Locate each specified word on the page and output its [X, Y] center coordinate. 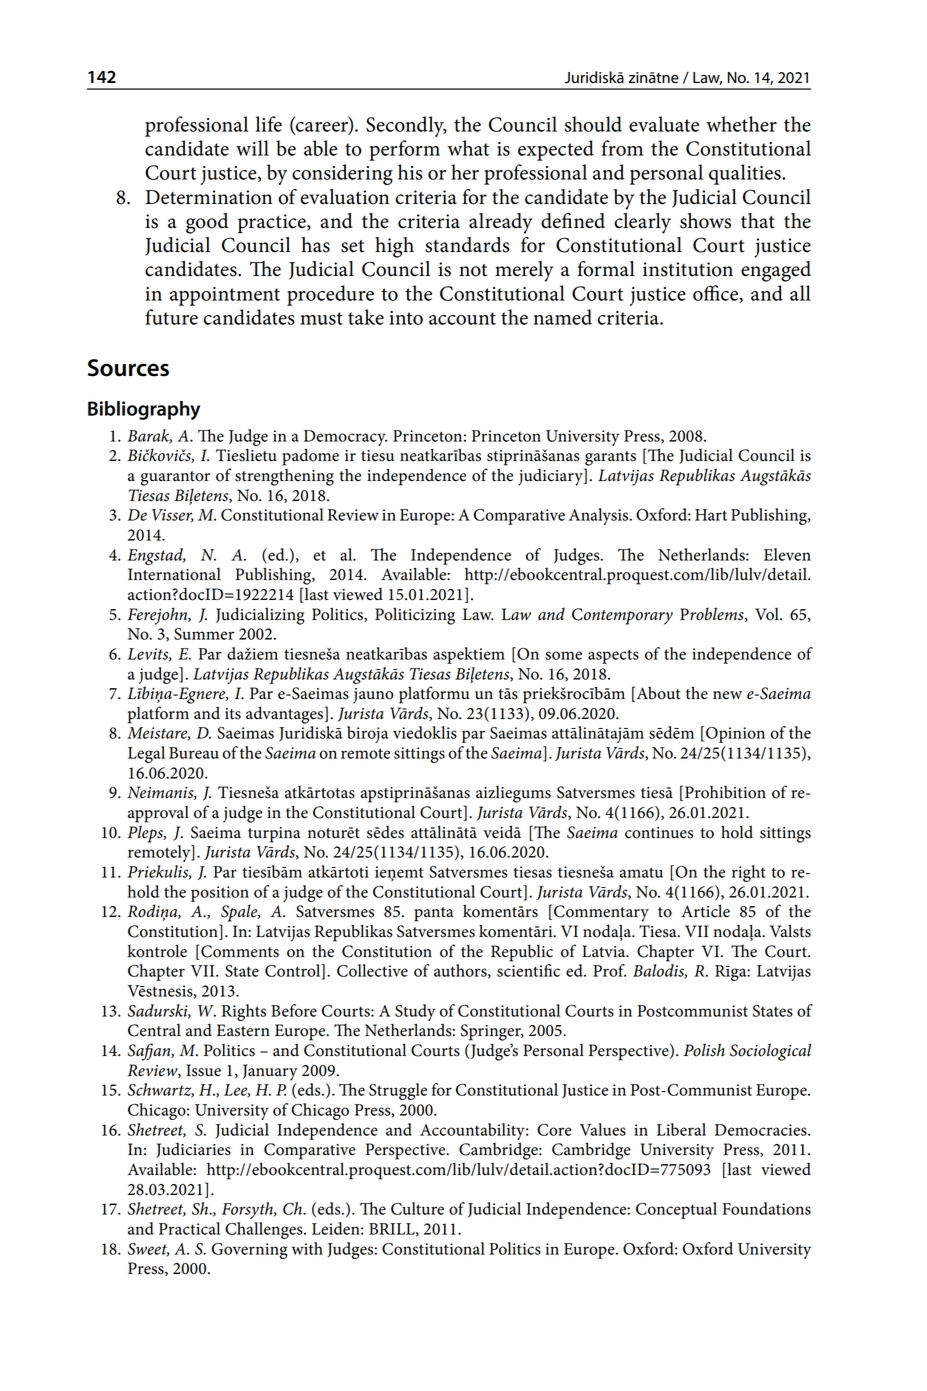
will [252, 148]
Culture [417, 1208]
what [468, 148]
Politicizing [415, 616]
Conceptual [676, 1210]
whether [741, 124]
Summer [204, 634]
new [727, 695]
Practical [189, 1228]
